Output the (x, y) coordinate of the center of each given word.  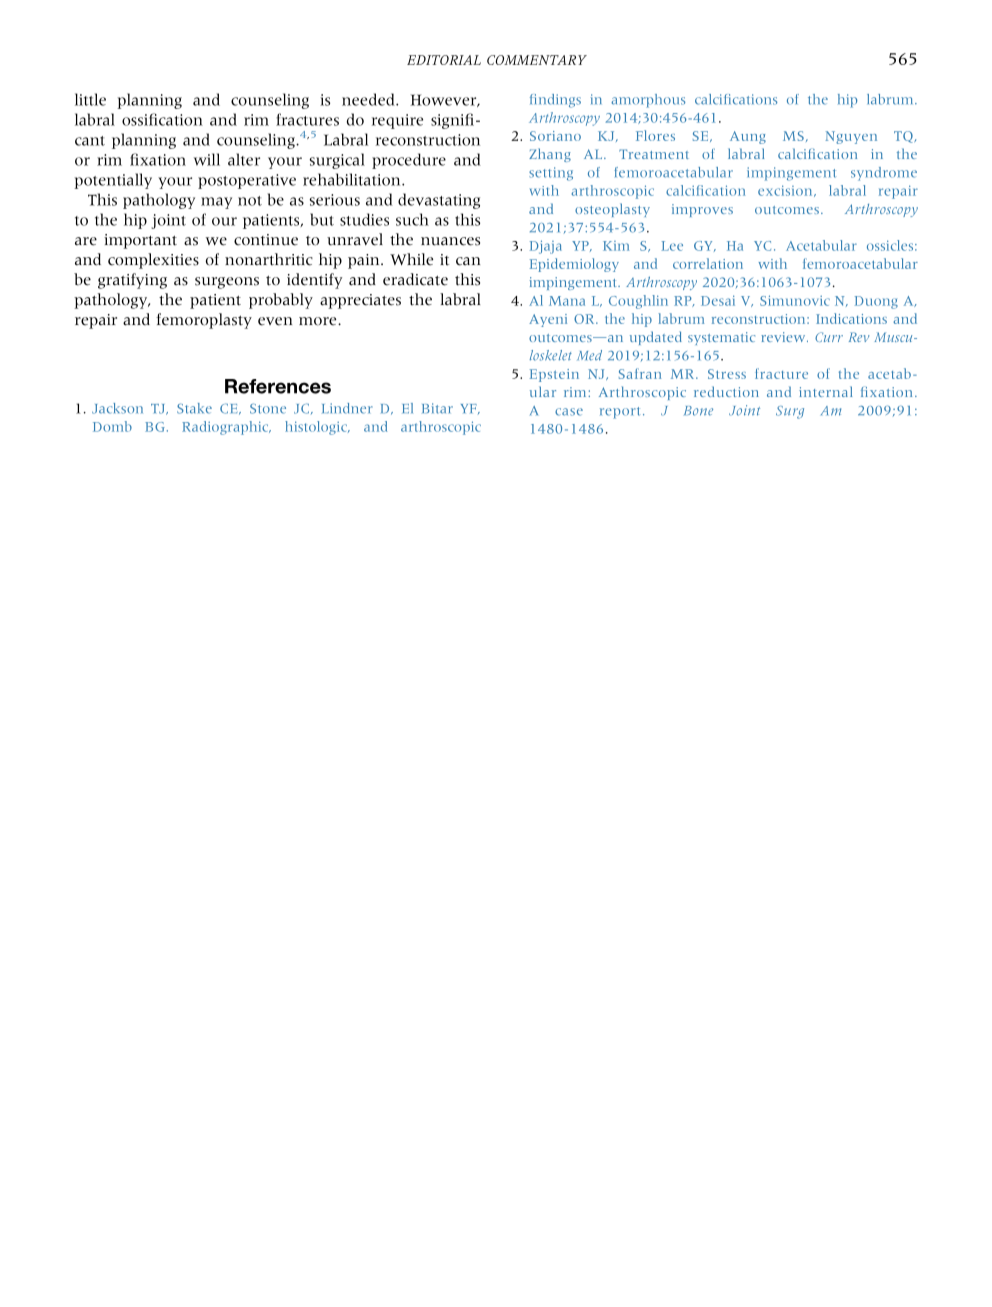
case (569, 412)
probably (281, 301)
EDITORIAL (444, 60)
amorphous (648, 101)
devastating (439, 201)
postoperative (247, 181)
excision (786, 191)
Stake (194, 408)
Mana (567, 301)
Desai (718, 300)
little (90, 99)
